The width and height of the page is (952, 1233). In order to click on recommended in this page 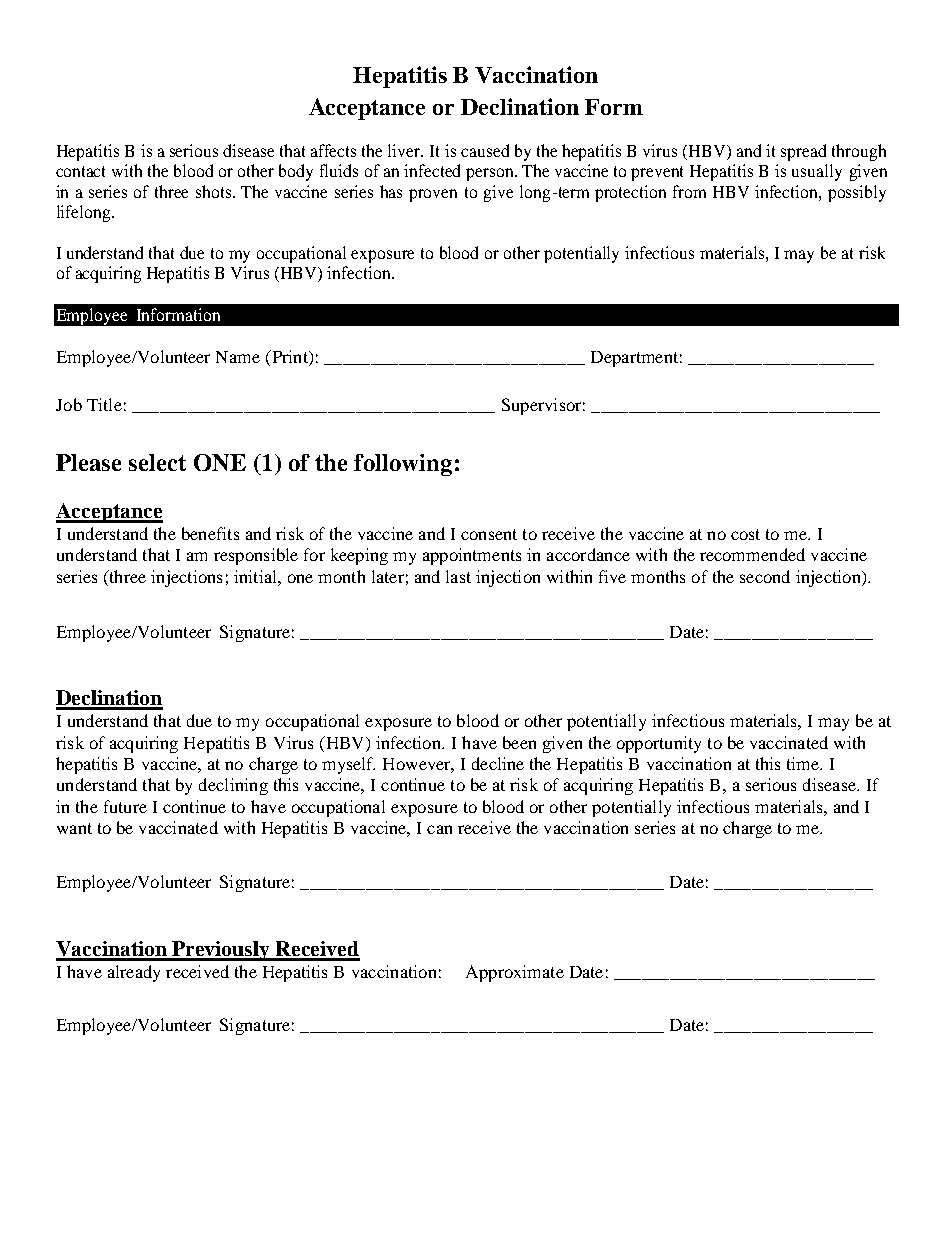, I will do `click(752, 554)`.
